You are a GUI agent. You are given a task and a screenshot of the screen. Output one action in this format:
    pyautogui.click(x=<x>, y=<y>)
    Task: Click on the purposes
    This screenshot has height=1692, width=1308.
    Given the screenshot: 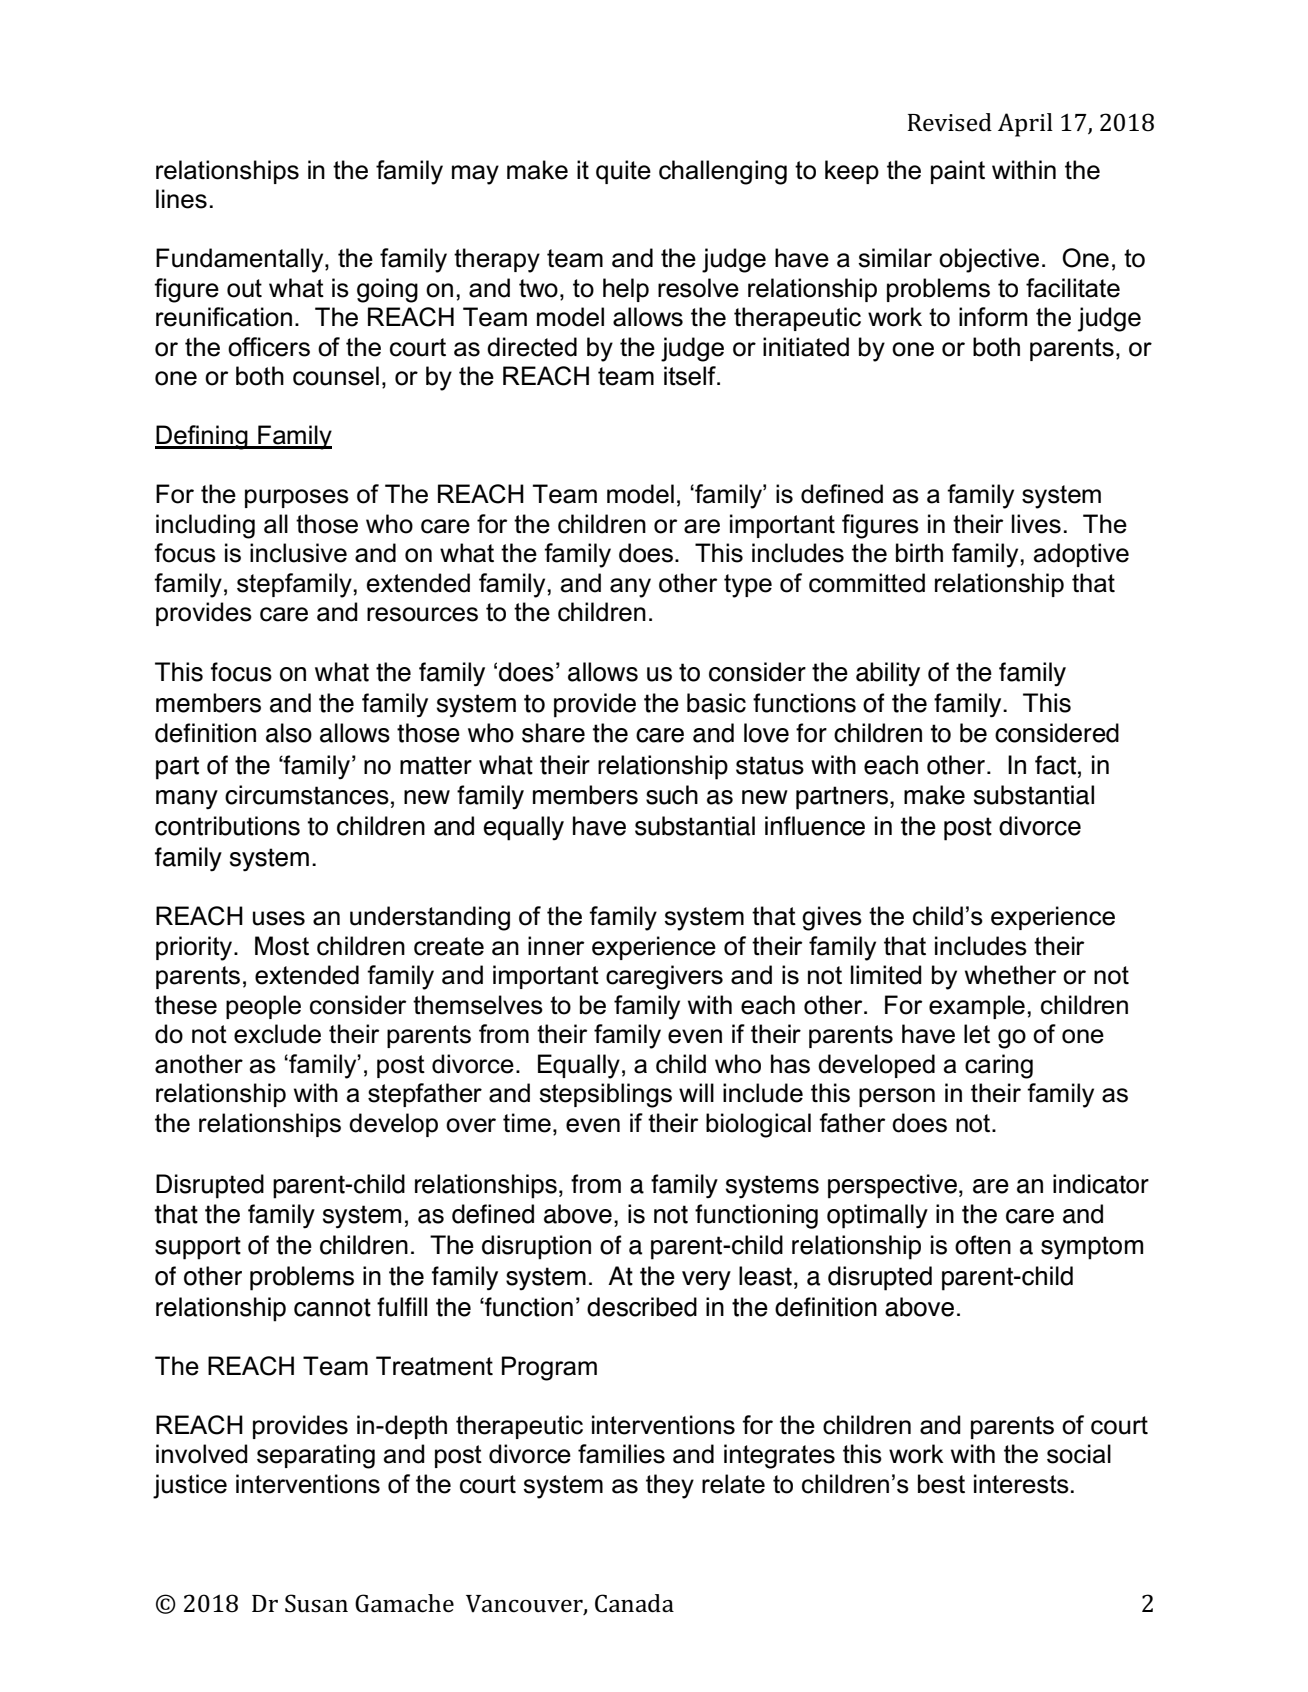 What is the action you would take?
    pyautogui.click(x=297, y=498)
